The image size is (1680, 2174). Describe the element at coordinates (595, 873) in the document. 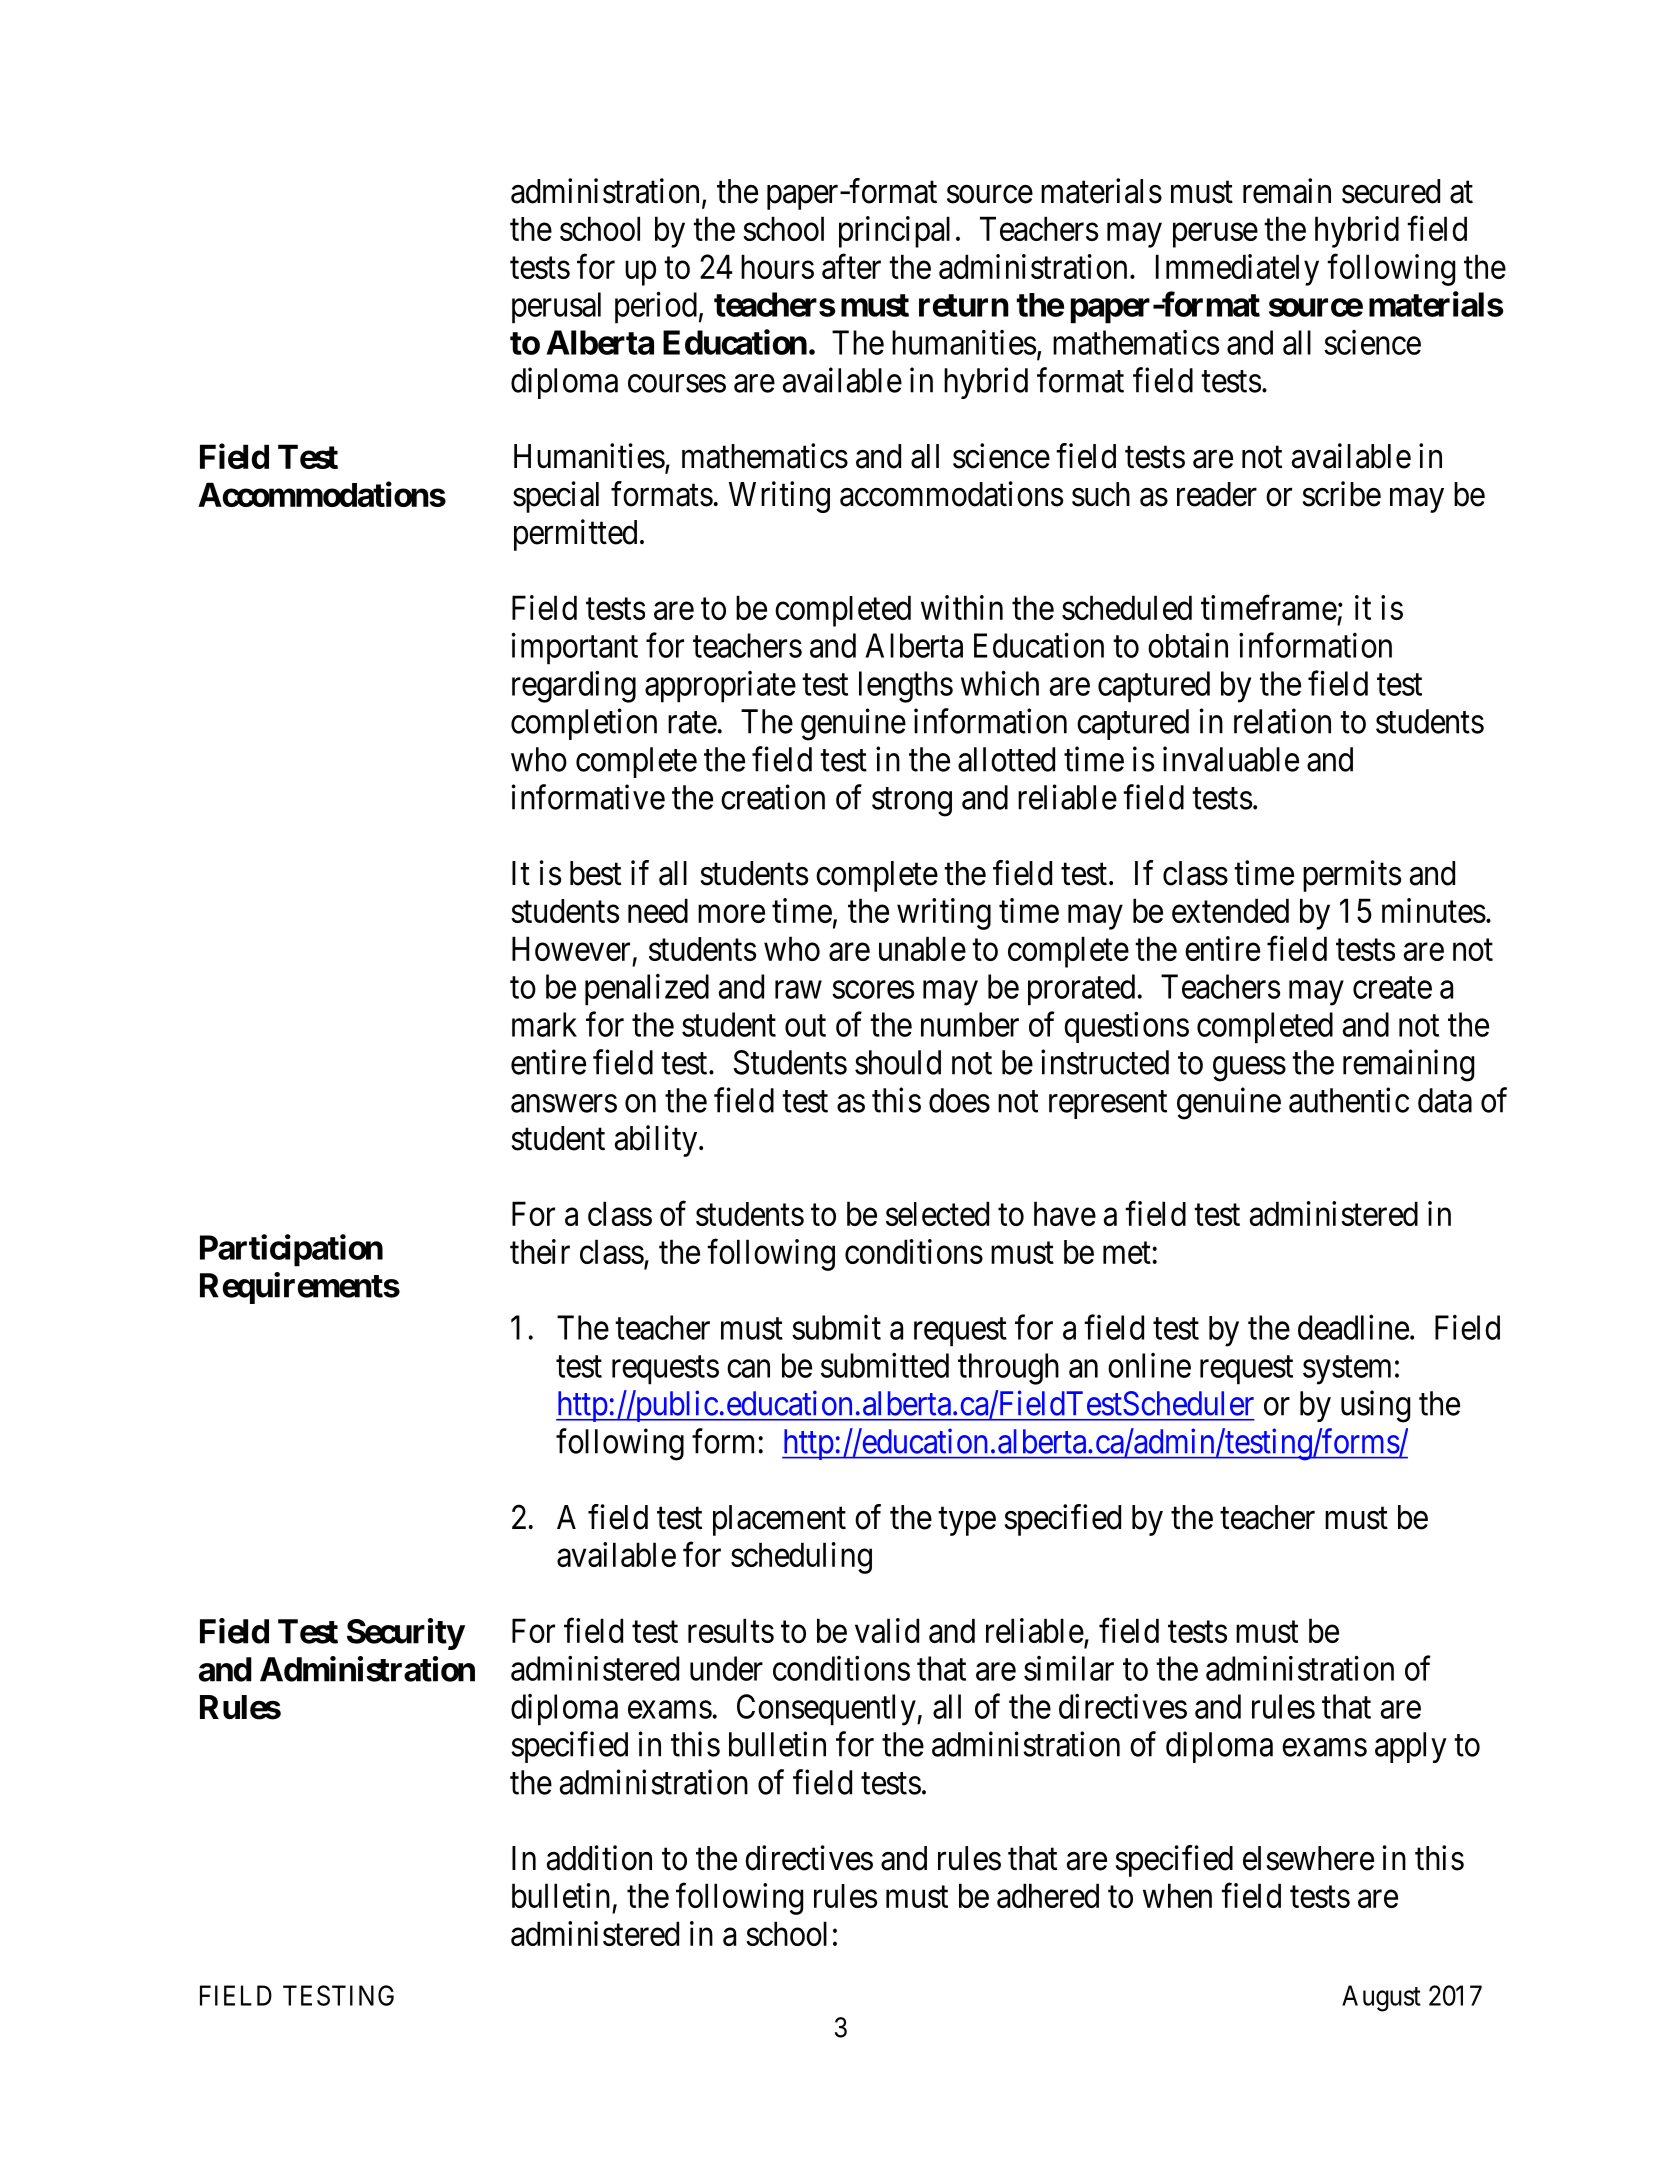

I see `best` at that location.
